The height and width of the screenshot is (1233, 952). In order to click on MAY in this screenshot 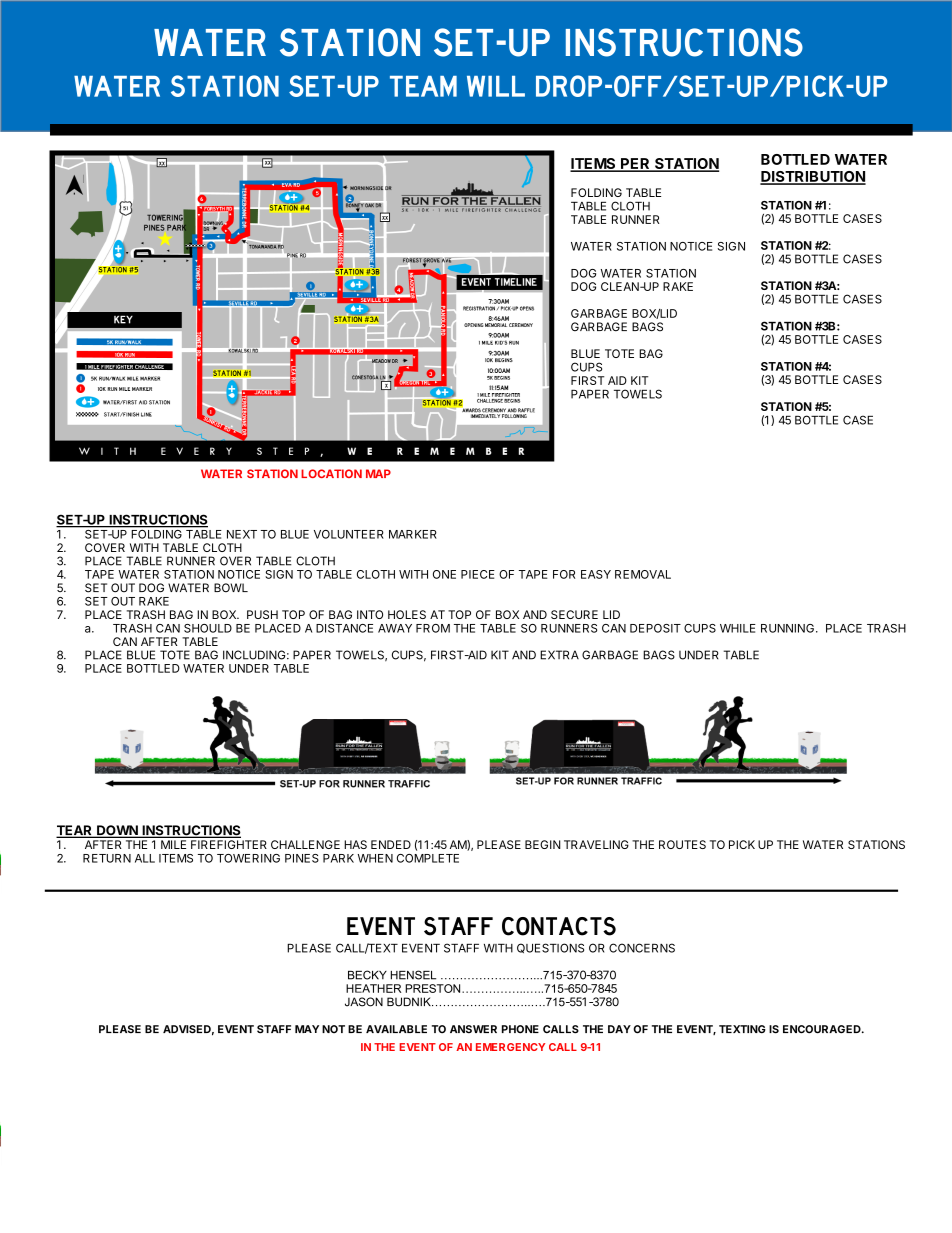, I will do `click(307, 1029)`.
